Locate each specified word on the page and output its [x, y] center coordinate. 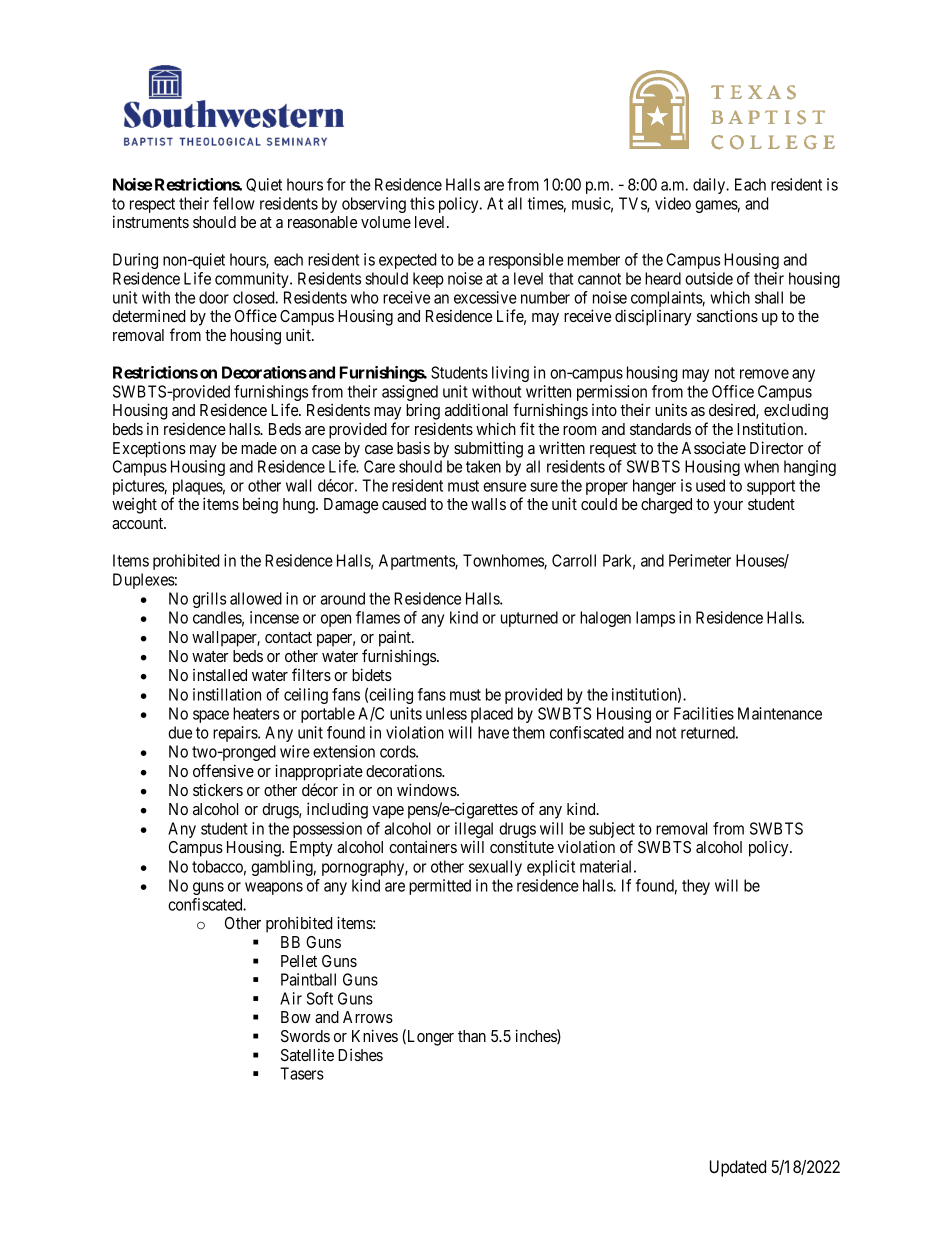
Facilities [704, 713]
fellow [233, 203]
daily [710, 186]
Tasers [302, 1073]
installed [220, 675]
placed [492, 715]
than [472, 1036]
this [422, 203]
